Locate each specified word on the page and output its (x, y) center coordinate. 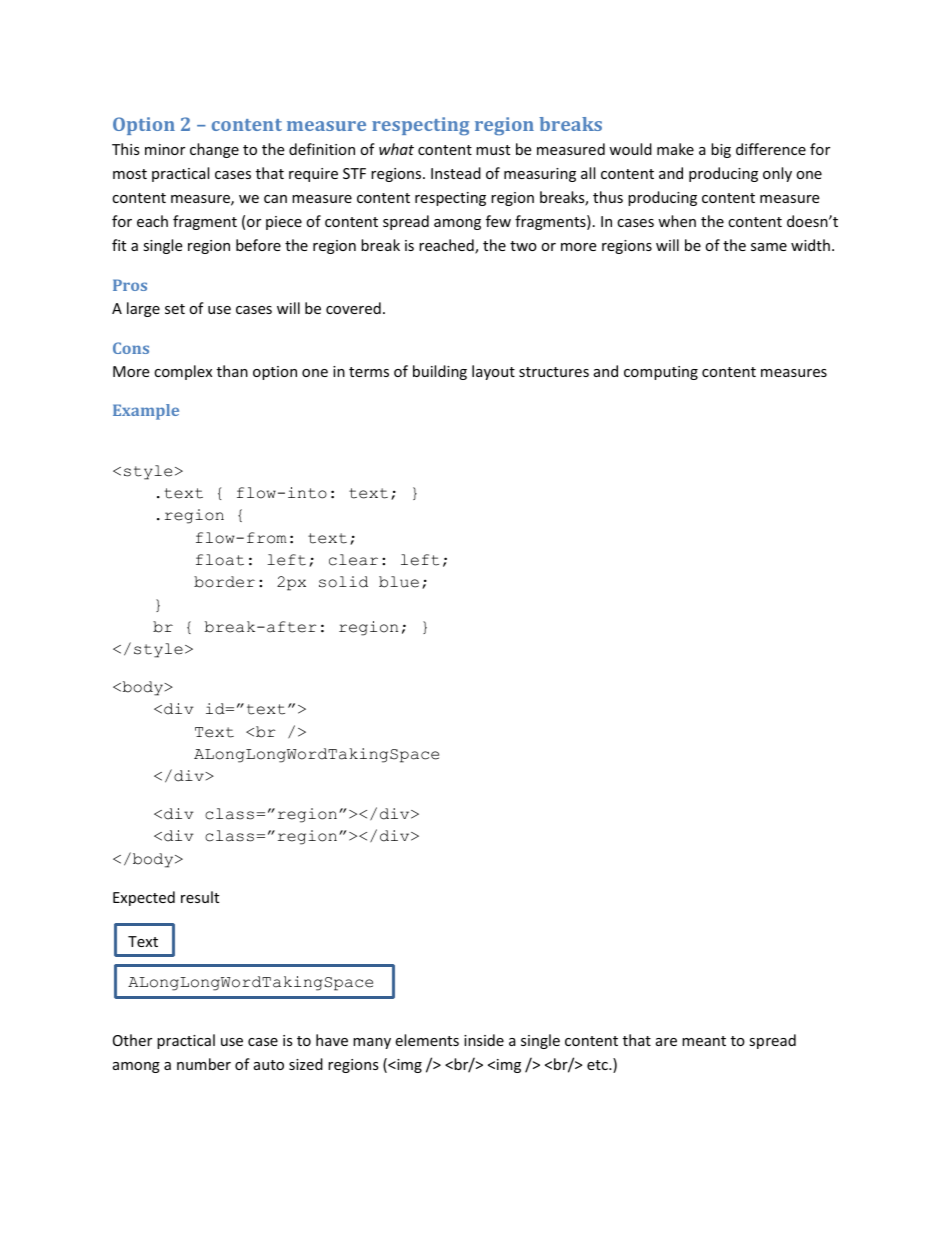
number (204, 1064)
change (214, 150)
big (721, 150)
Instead (456, 173)
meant (704, 1041)
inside (484, 1040)
